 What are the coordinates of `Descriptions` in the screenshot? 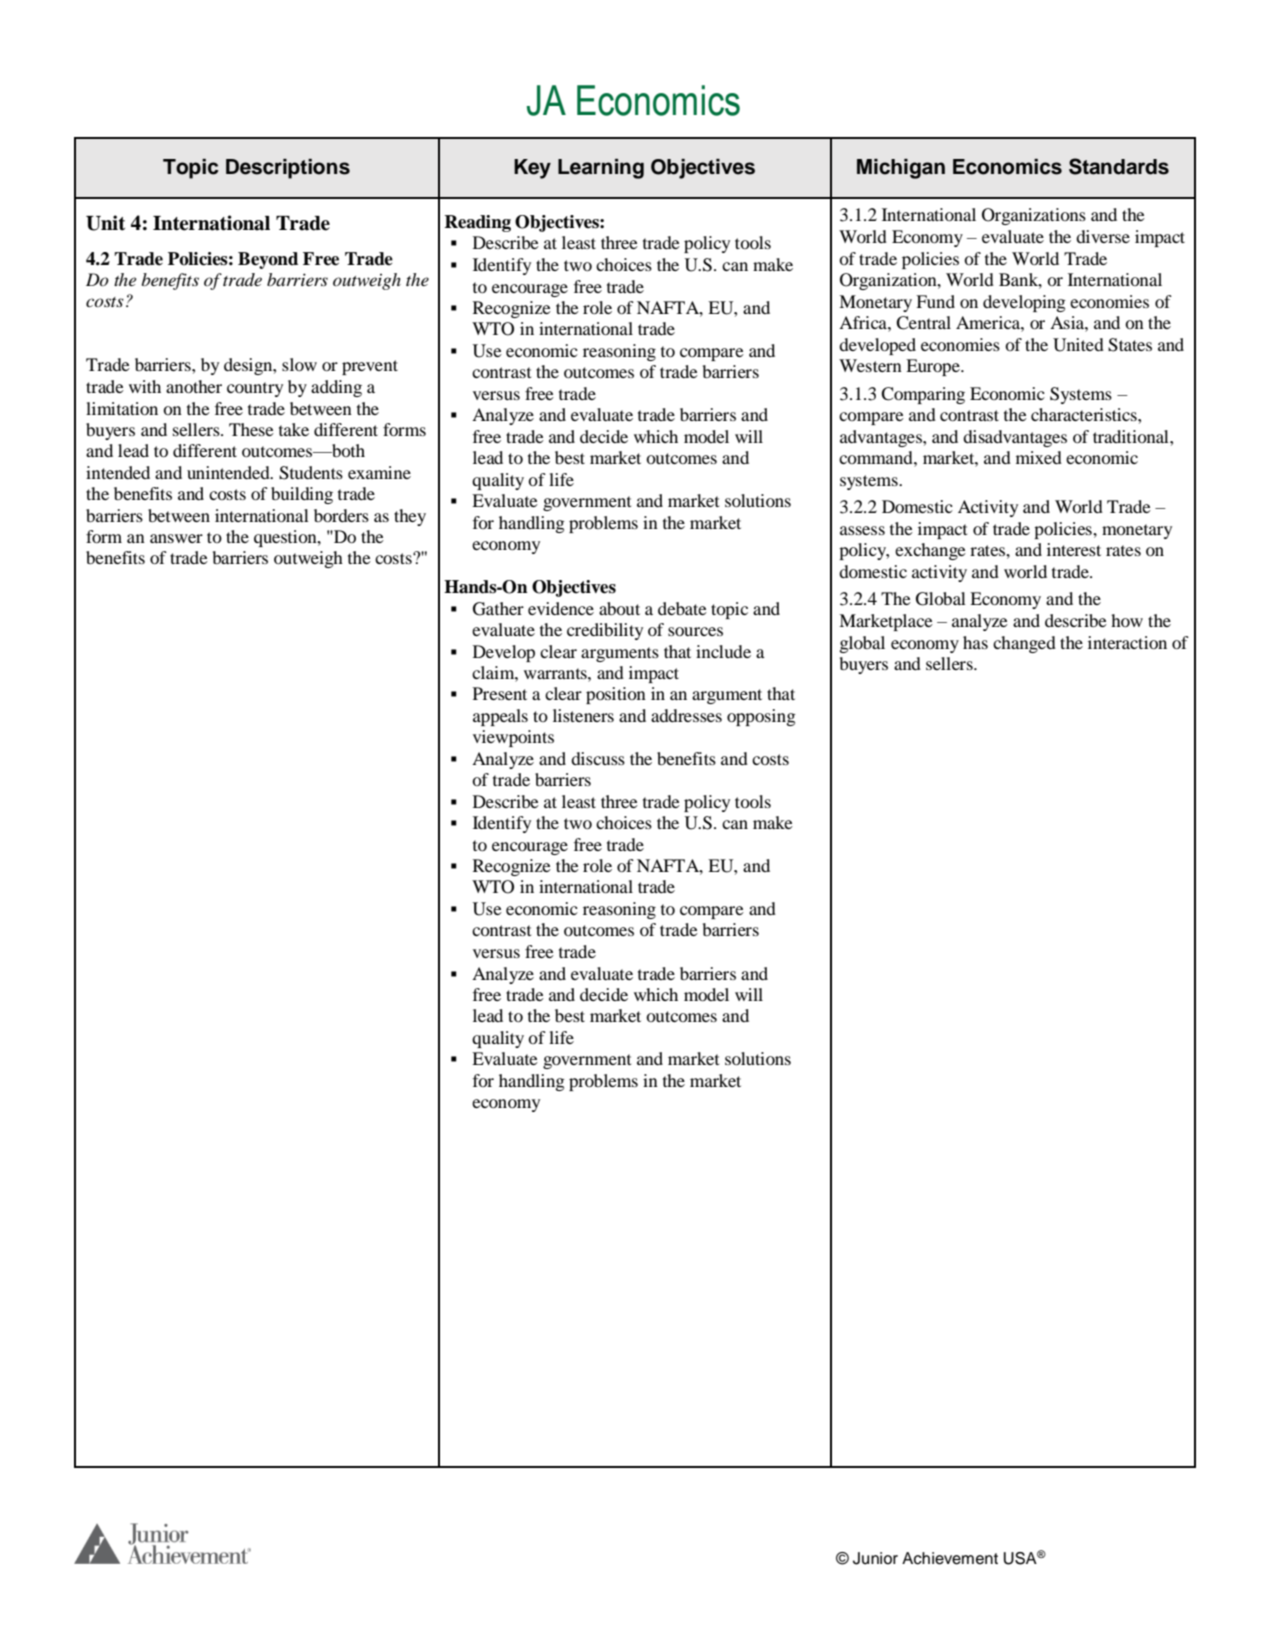 It's located at (288, 169).
